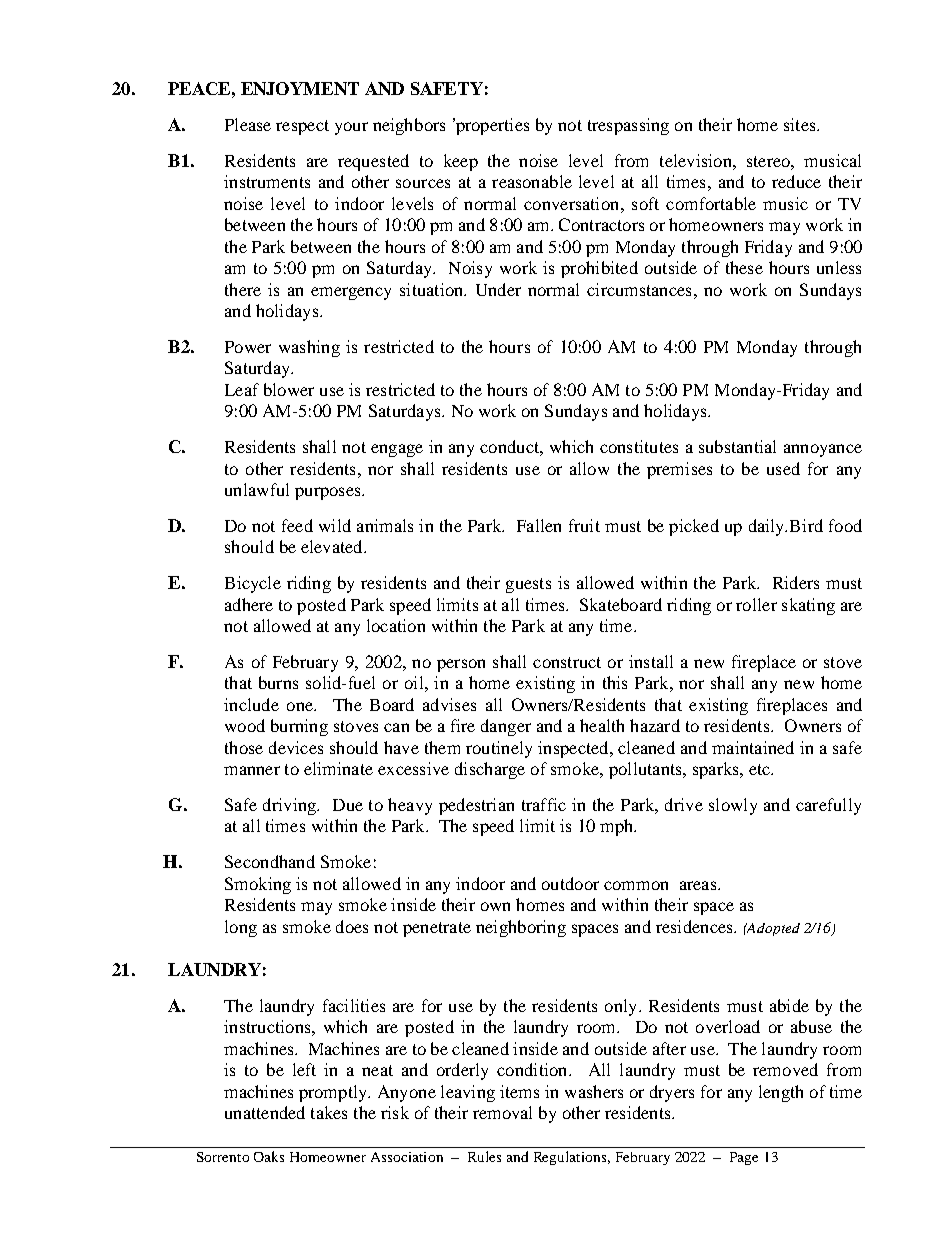 The width and height of the document is (952, 1233). What do you see at coordinates (289, 389) in the document?
I see `blower` at bounding box center [289, 389].
